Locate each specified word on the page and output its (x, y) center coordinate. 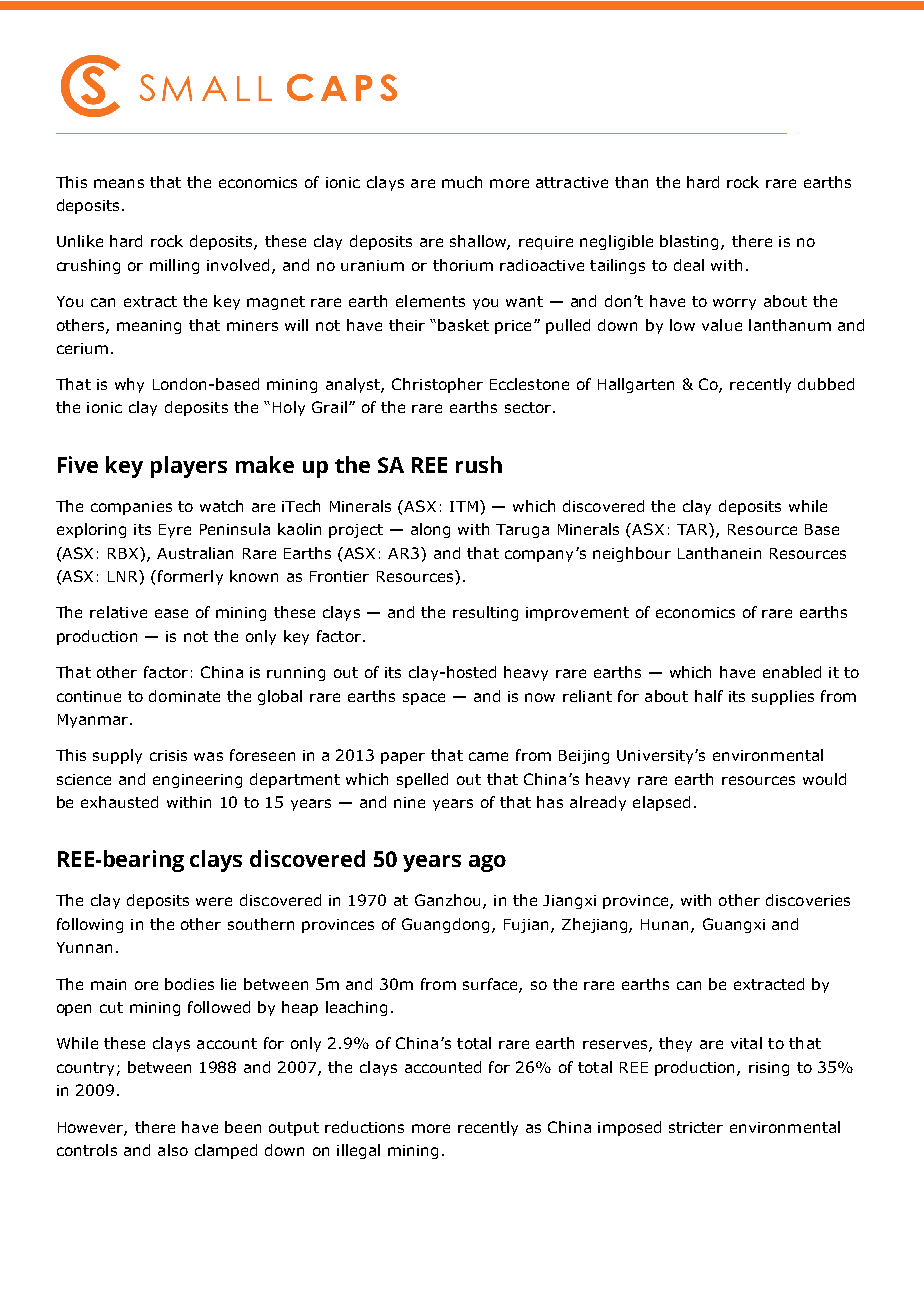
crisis (168, 755)
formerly (190, 577)
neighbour (632, 554)
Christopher (437, 385)
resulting (485, 613)
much (462, 182)
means (119, 183)
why (129, 385)
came (488, 756)
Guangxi (734, 925)
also (173, 1150)
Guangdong (445, 925)
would (824, 779)
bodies (189, 984)
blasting (691, 242)
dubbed (826, 384)
